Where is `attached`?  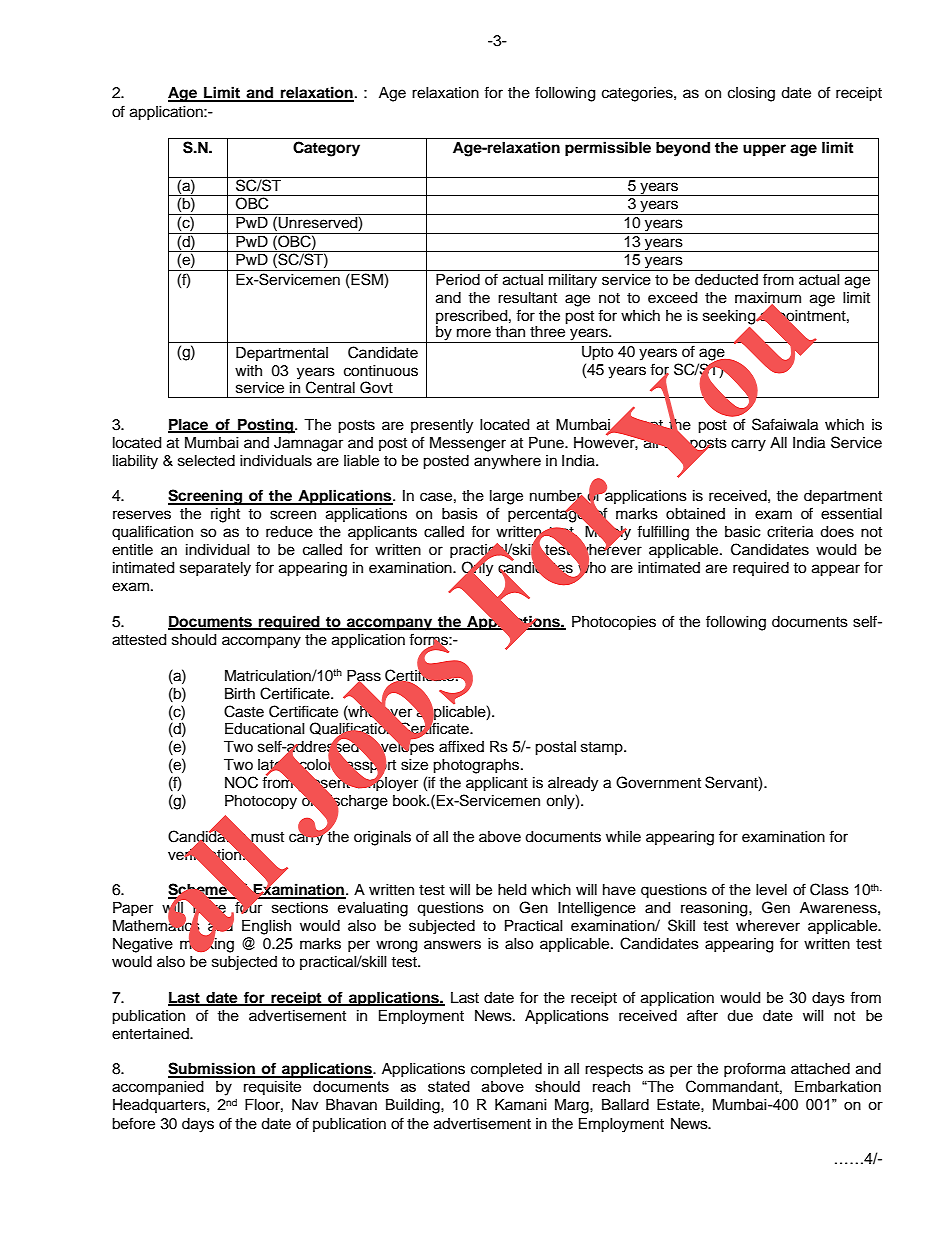 attached is located at coordinates (820, 1069).
